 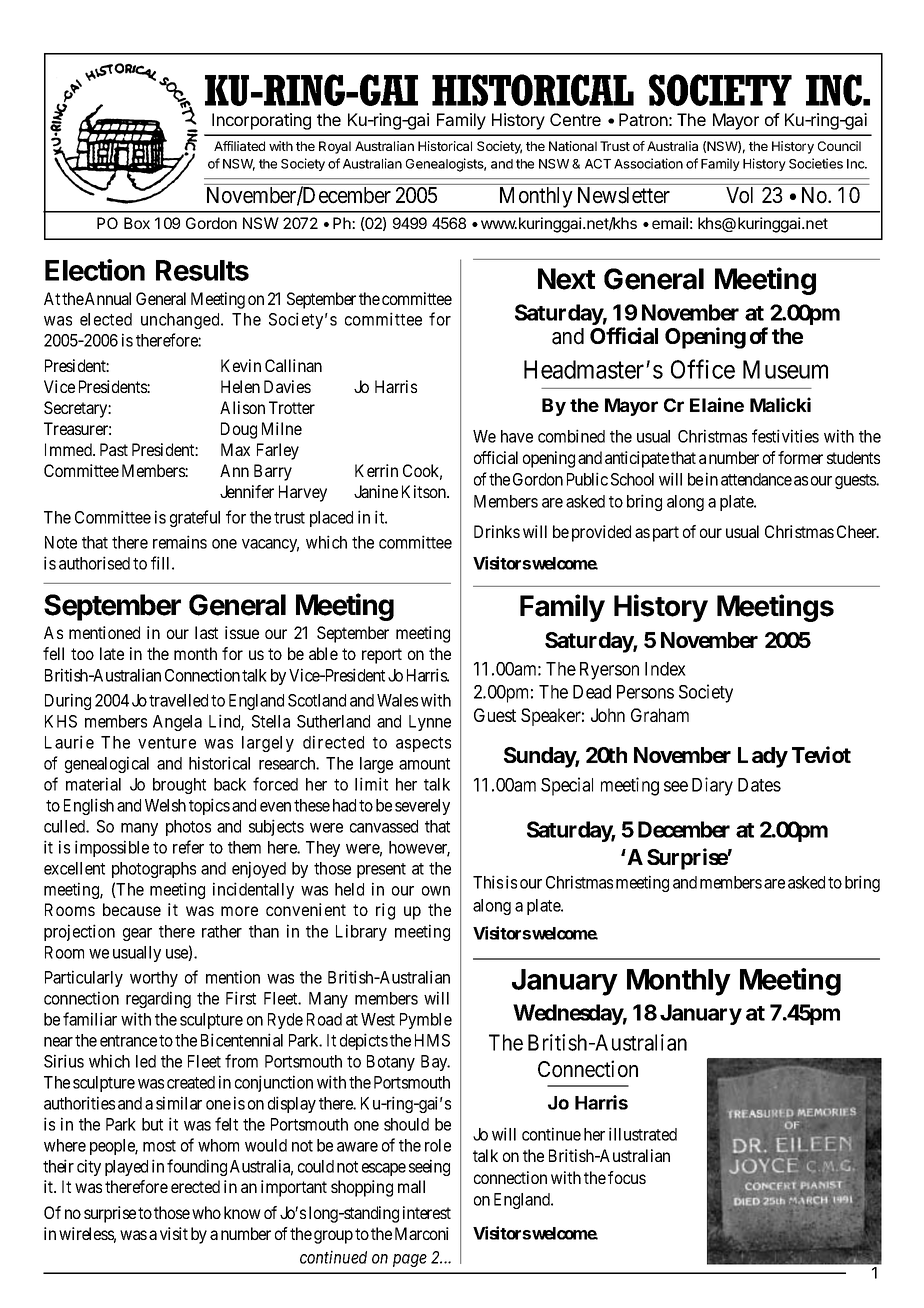 I want to click on National, so click(x=573, y=146).
